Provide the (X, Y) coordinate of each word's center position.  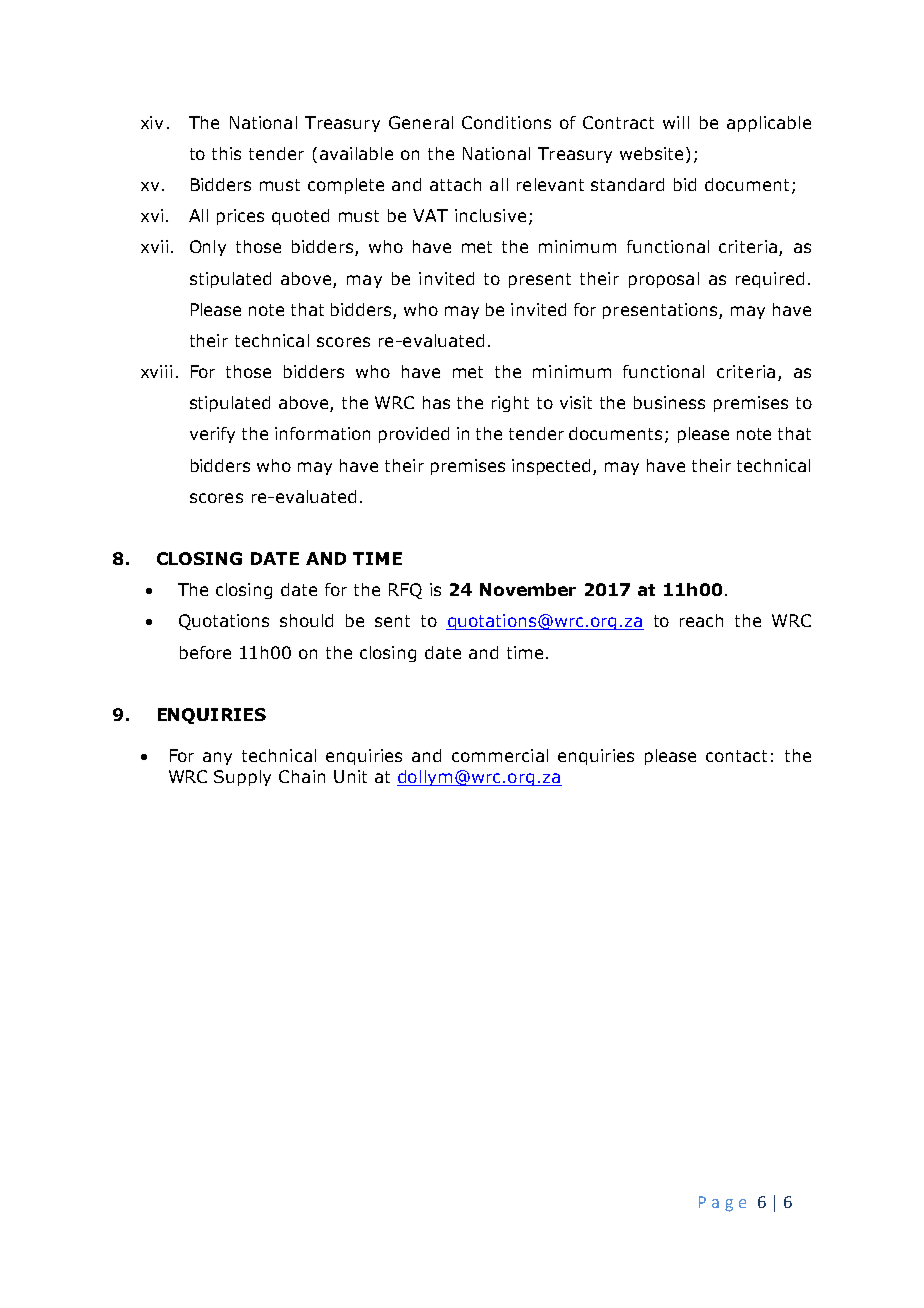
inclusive (490, 215)
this (226, 153)
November (528, 589)
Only (208, 248)
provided (414, 435)
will (676, 122)
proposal (664, 280)
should (306, 620)
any (217, 758)
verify (212, 435)
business (669, 402)
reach (701, 620)
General (421, 122)
